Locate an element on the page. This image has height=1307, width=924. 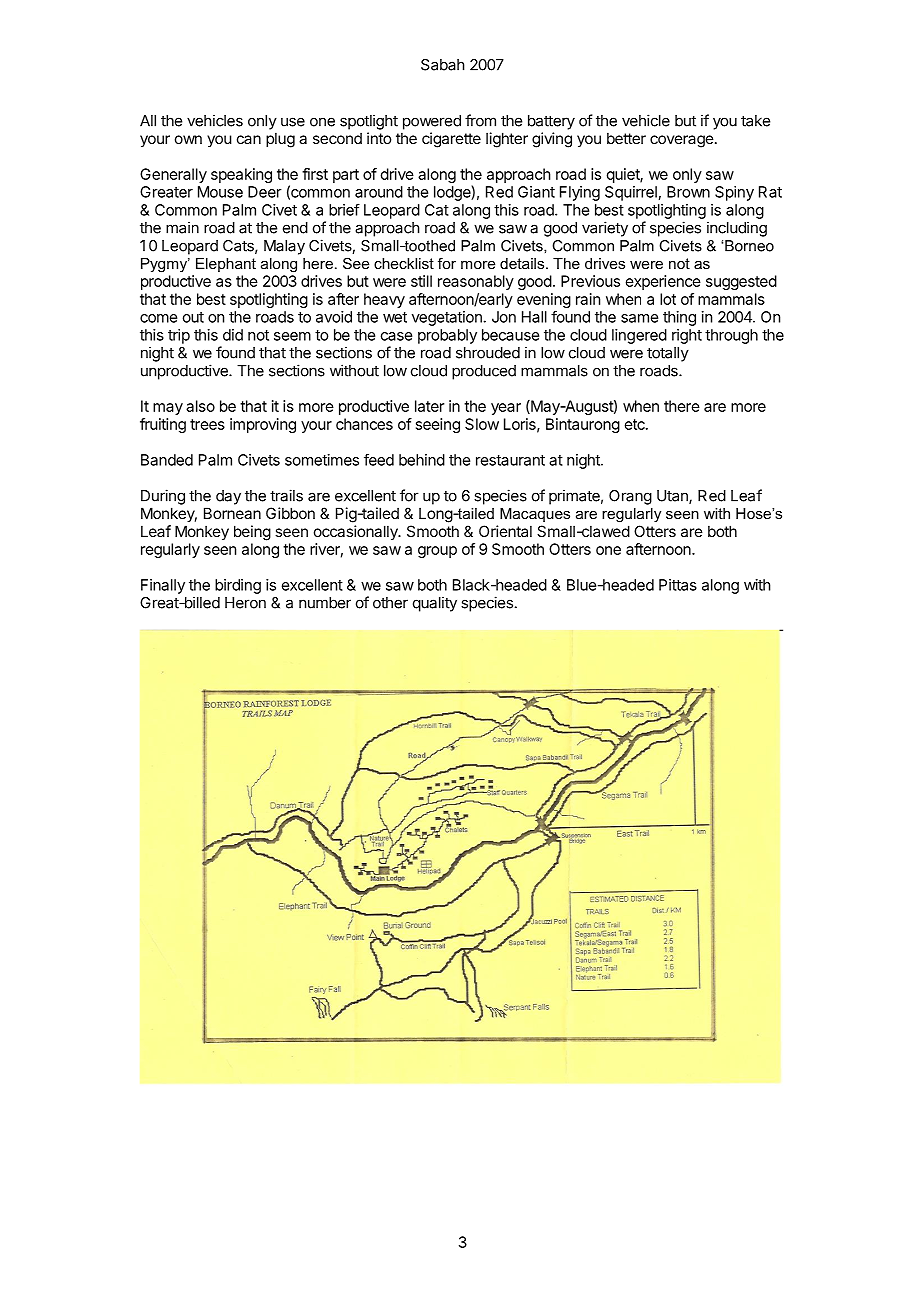
can is located at coordinates (249, 139).
